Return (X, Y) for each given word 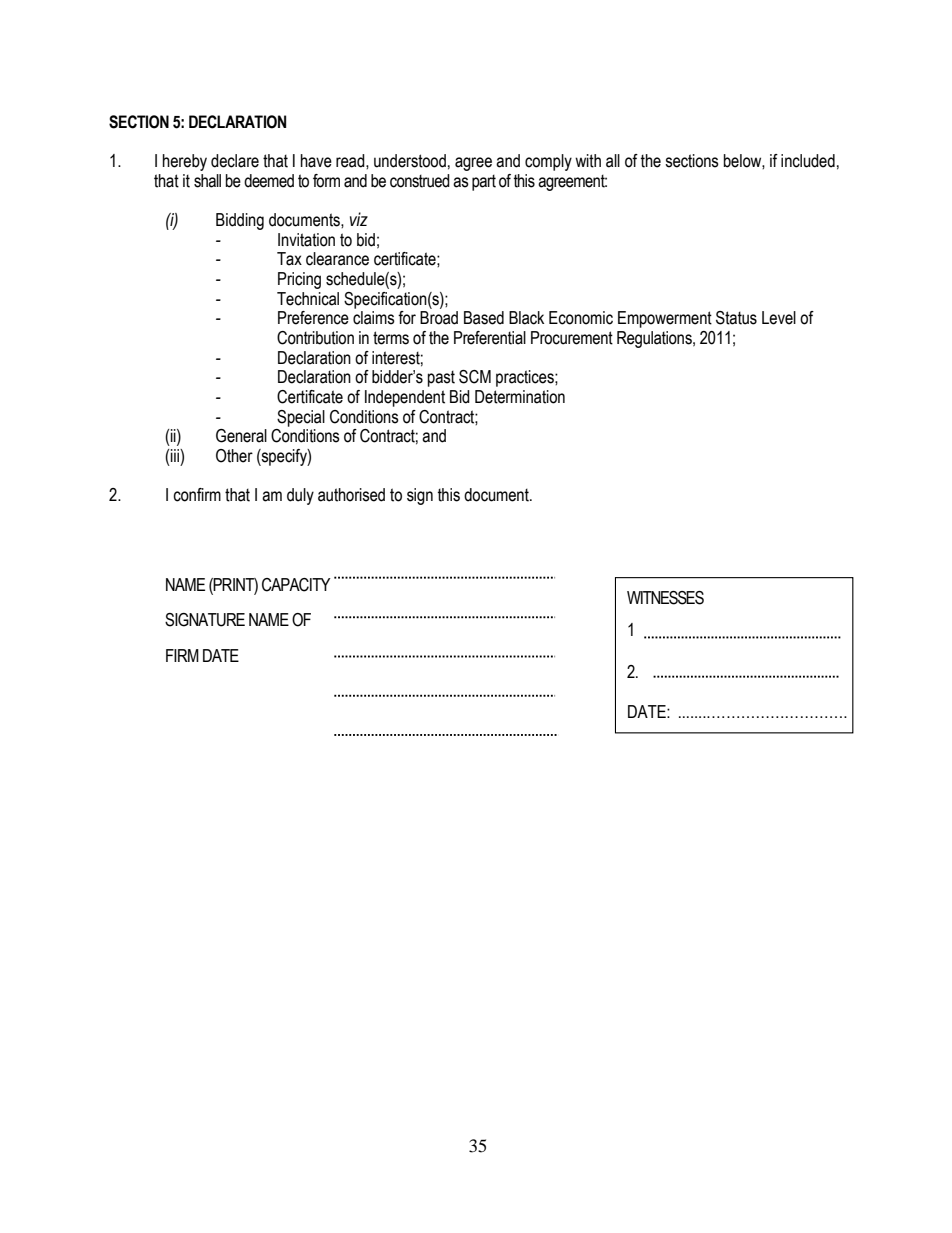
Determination (520, 397)
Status (736, 318)
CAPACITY (296, 585)
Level (779, 318)
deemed (269, 181)
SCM (475, 377)
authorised (351, 495)
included (808, 161)
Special (301, 418)
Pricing (299, 280)
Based (484, 318)
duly (300, 496)
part (484, 182)
